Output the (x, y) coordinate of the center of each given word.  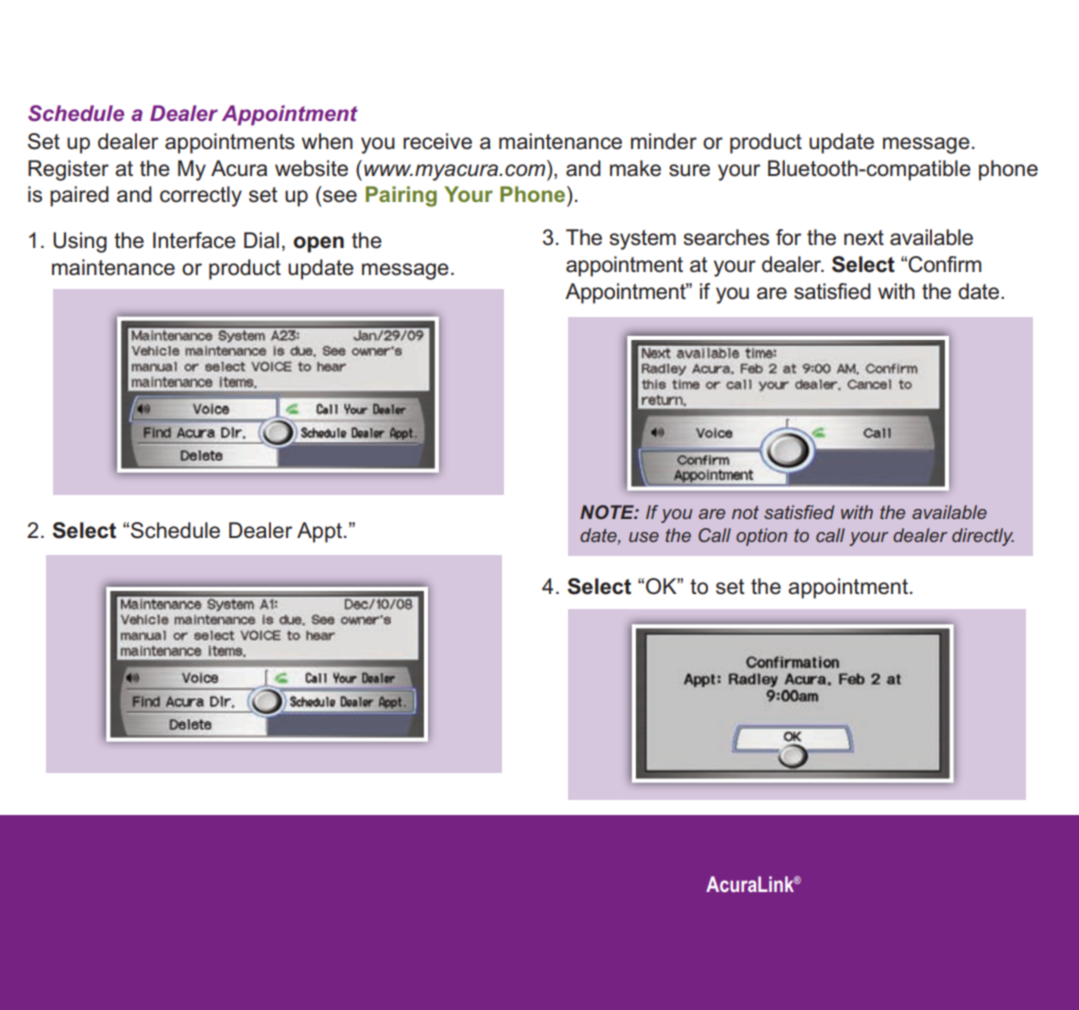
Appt (321, 532)
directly (983, 537)
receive (437, 141)
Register (68, 170)
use (644, 537)
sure (689, 170)
